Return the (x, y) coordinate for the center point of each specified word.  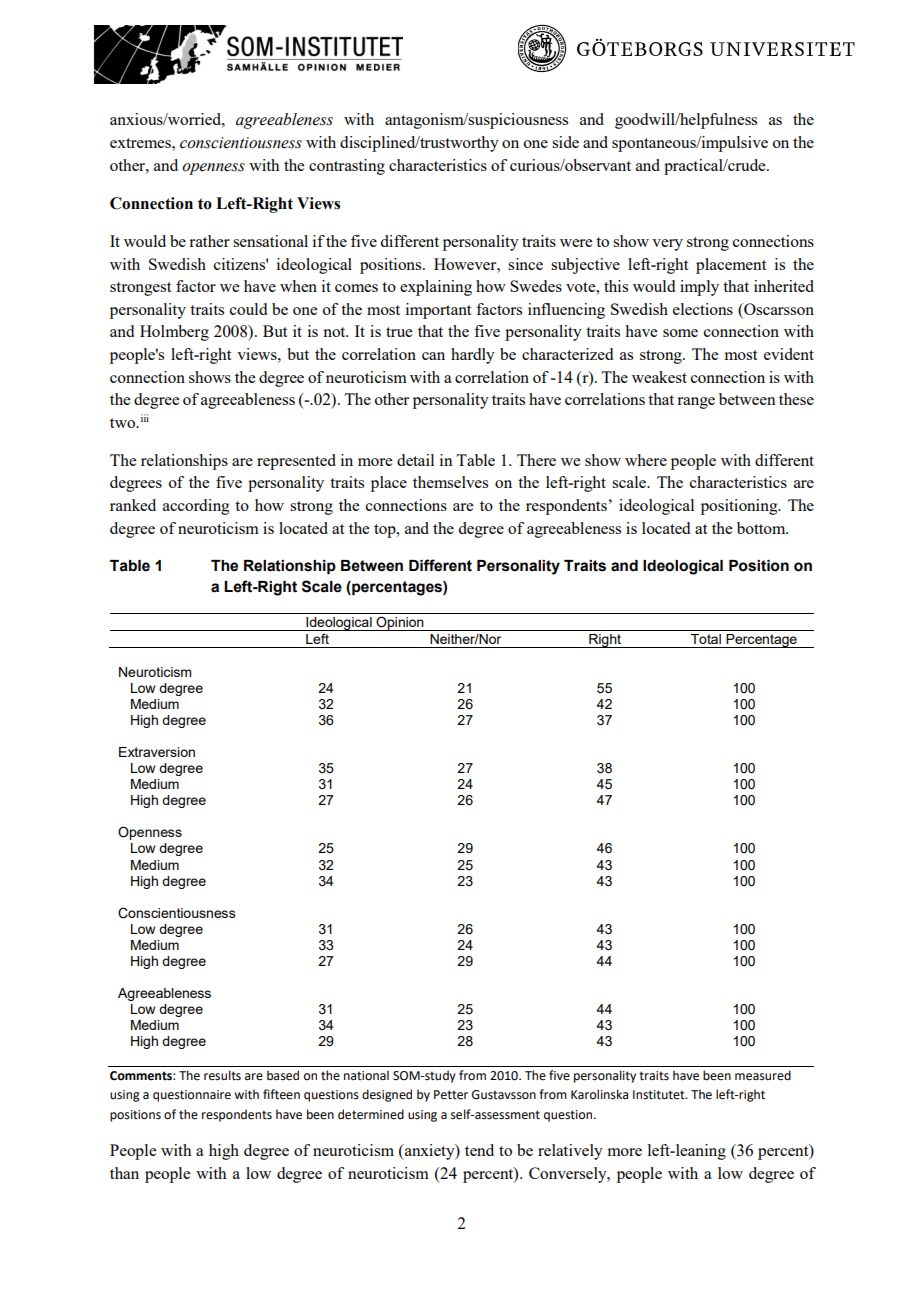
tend (479, 1150)
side (565, 142)
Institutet (660, 1095)
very (667, 245)
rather (209, 241)
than (124, 1173)
